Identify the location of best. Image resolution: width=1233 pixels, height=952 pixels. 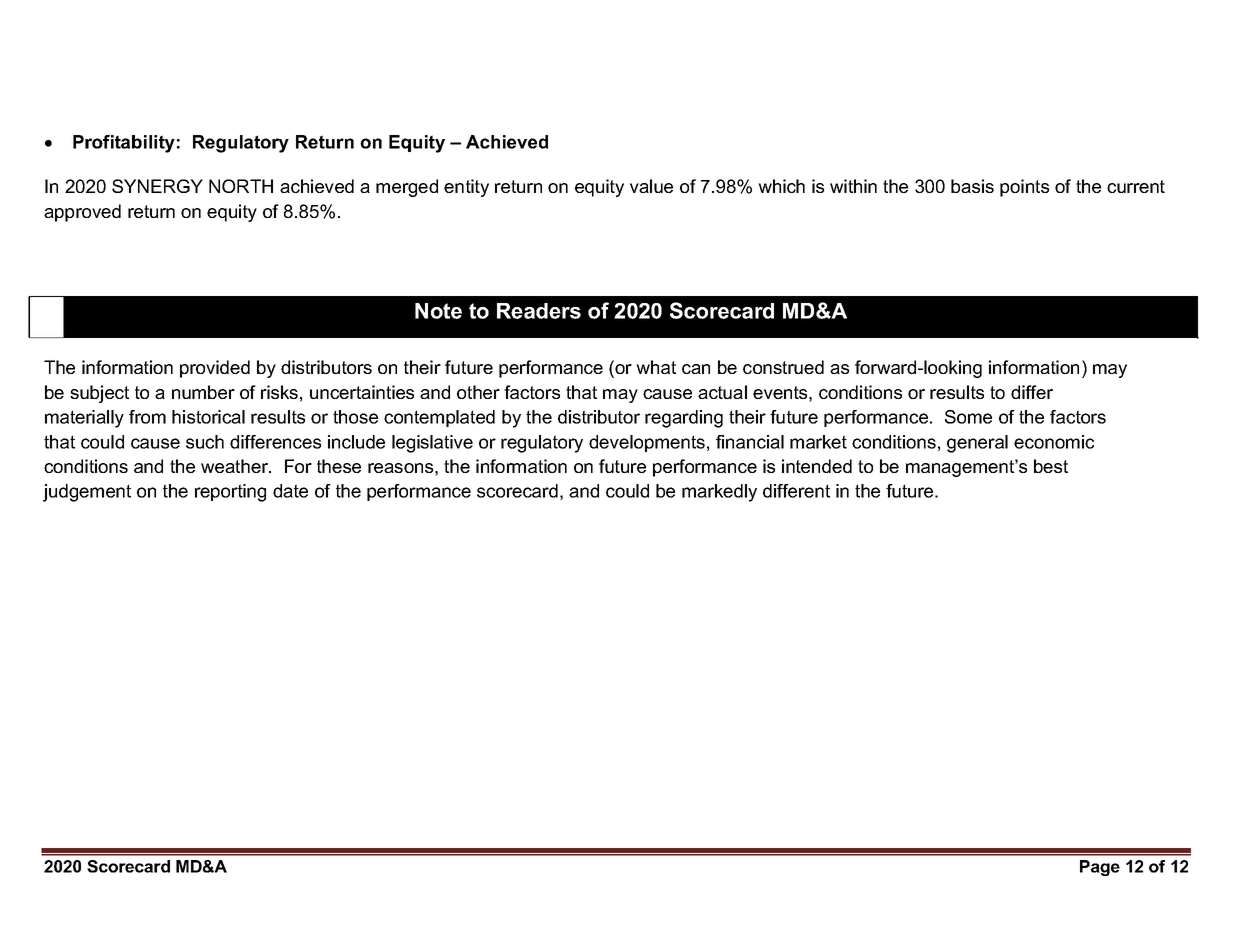
(1051, 466).
